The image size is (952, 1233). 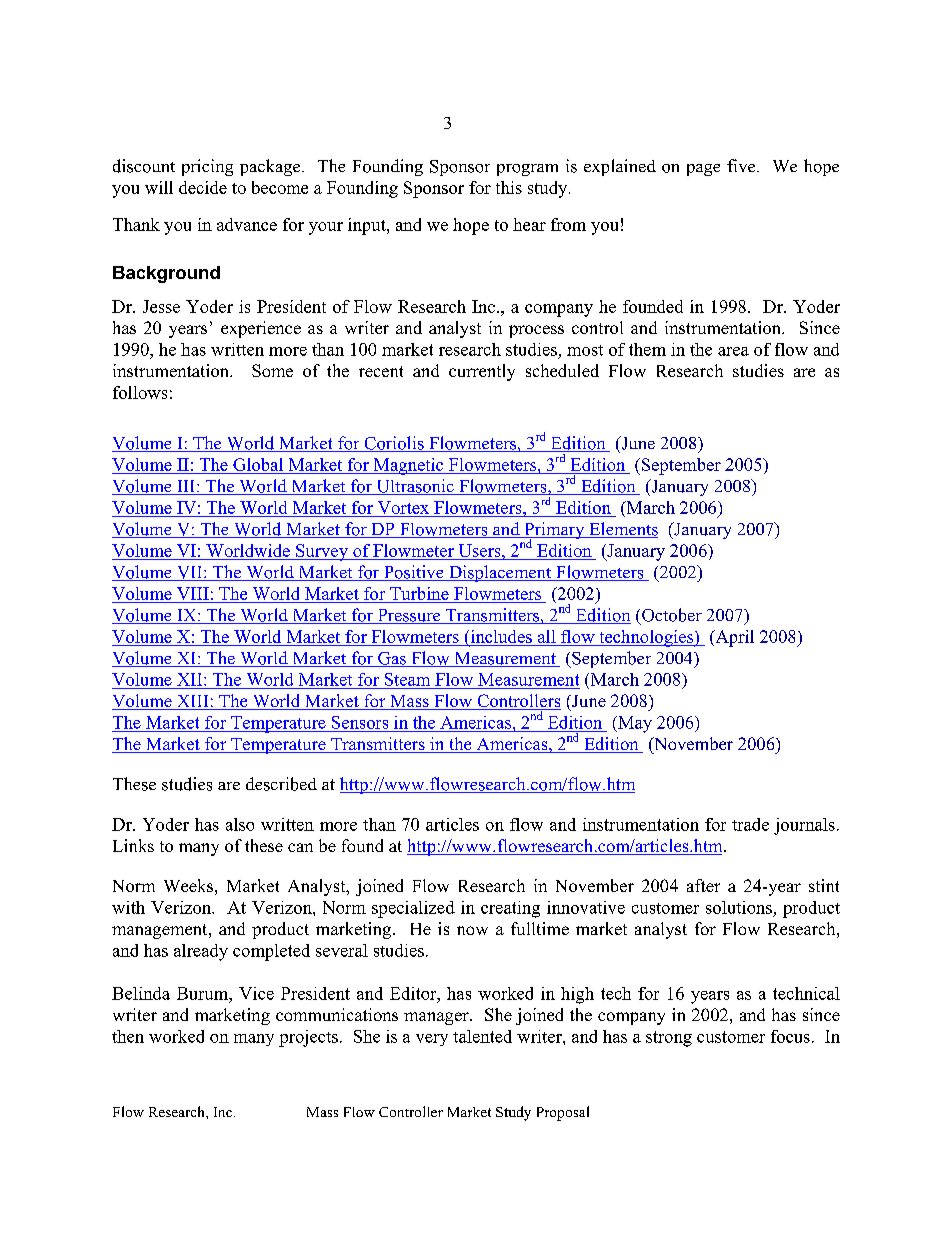 I want to click on also, so click(x=240, y=824).
